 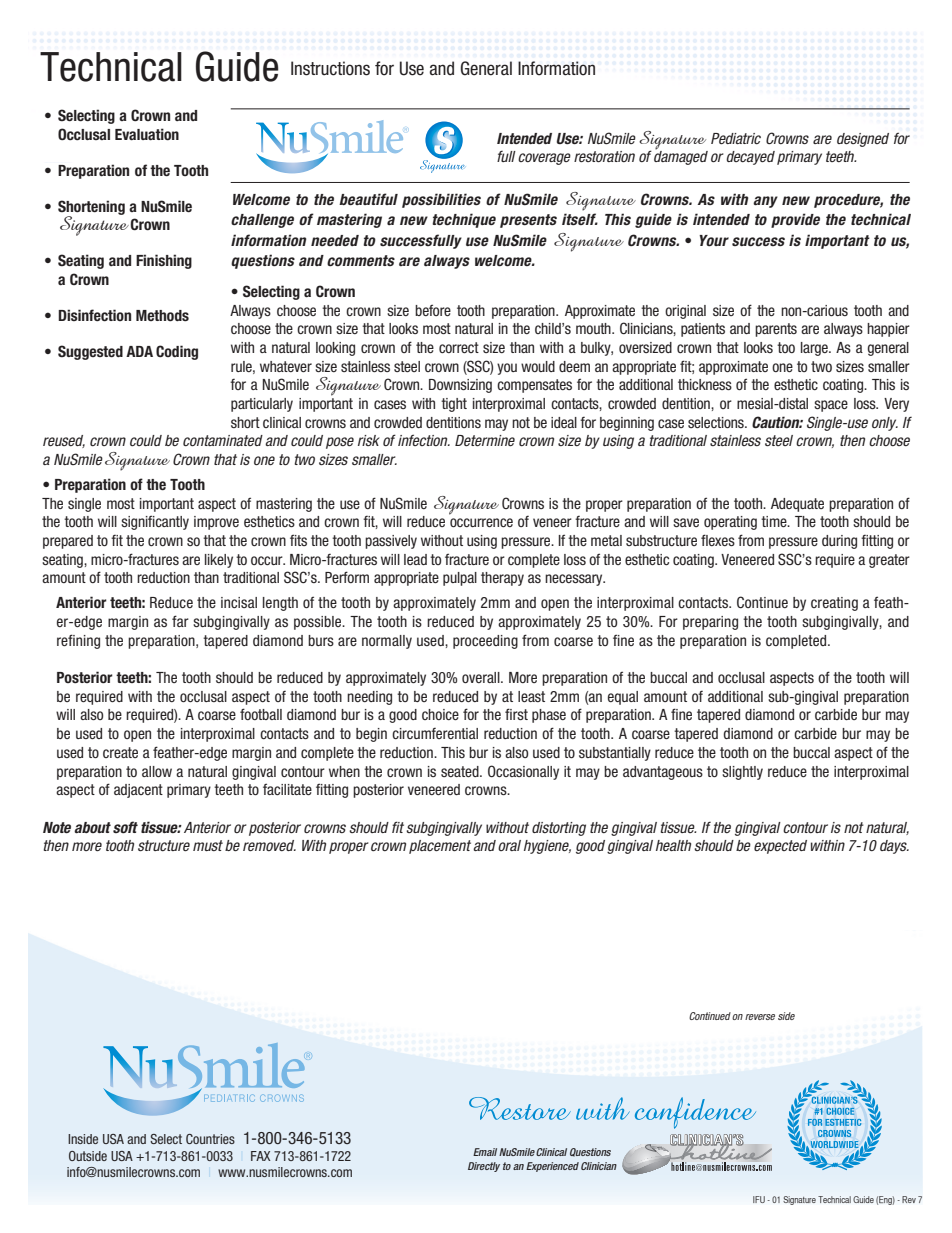 I want to click on contaminated, so click(x=223, y=440).
